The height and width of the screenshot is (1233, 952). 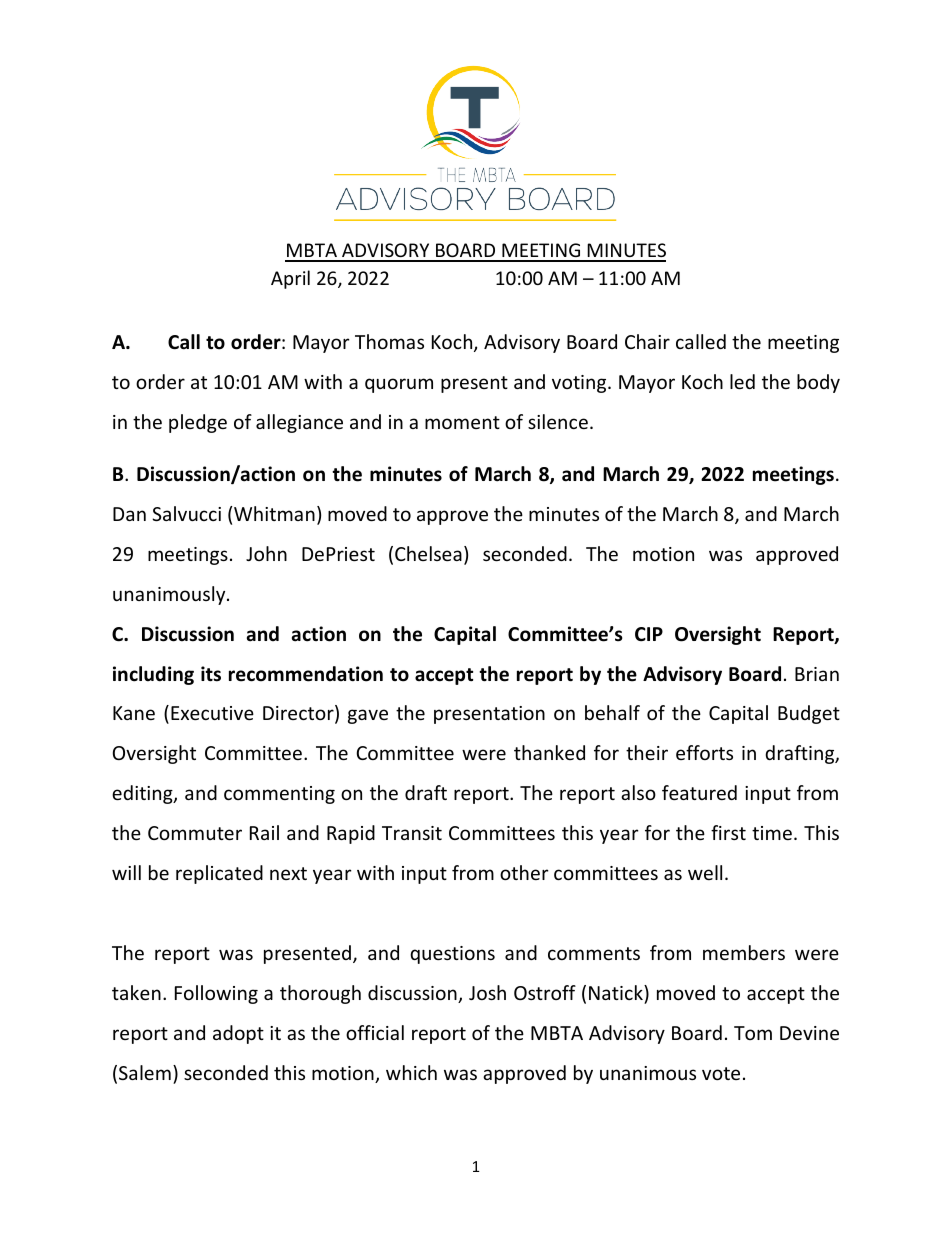 I want to click on adopt, so click(x=238, y=1034).
